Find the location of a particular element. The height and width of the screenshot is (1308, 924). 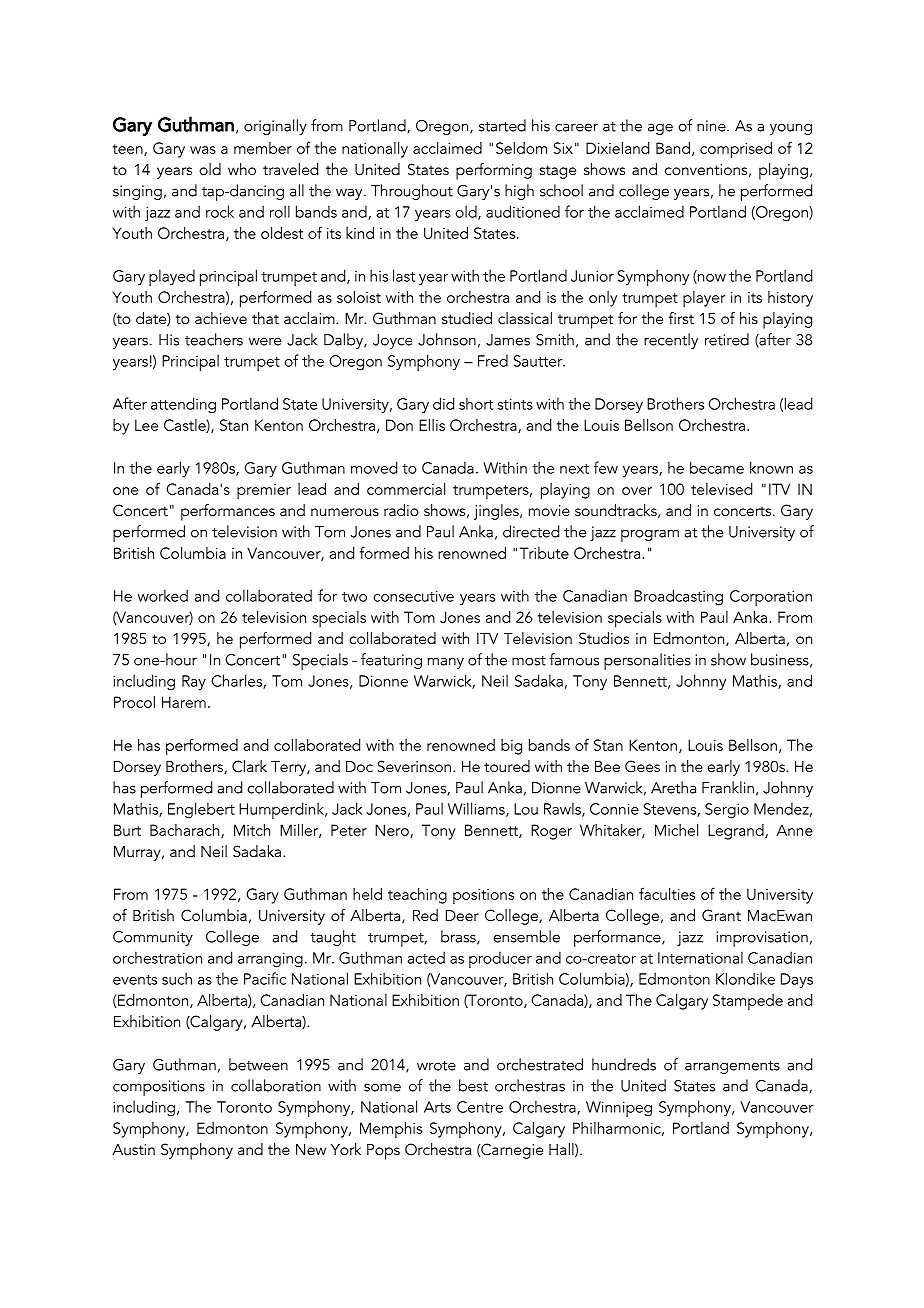

arrangements is located at coordinates (732, 1067).
